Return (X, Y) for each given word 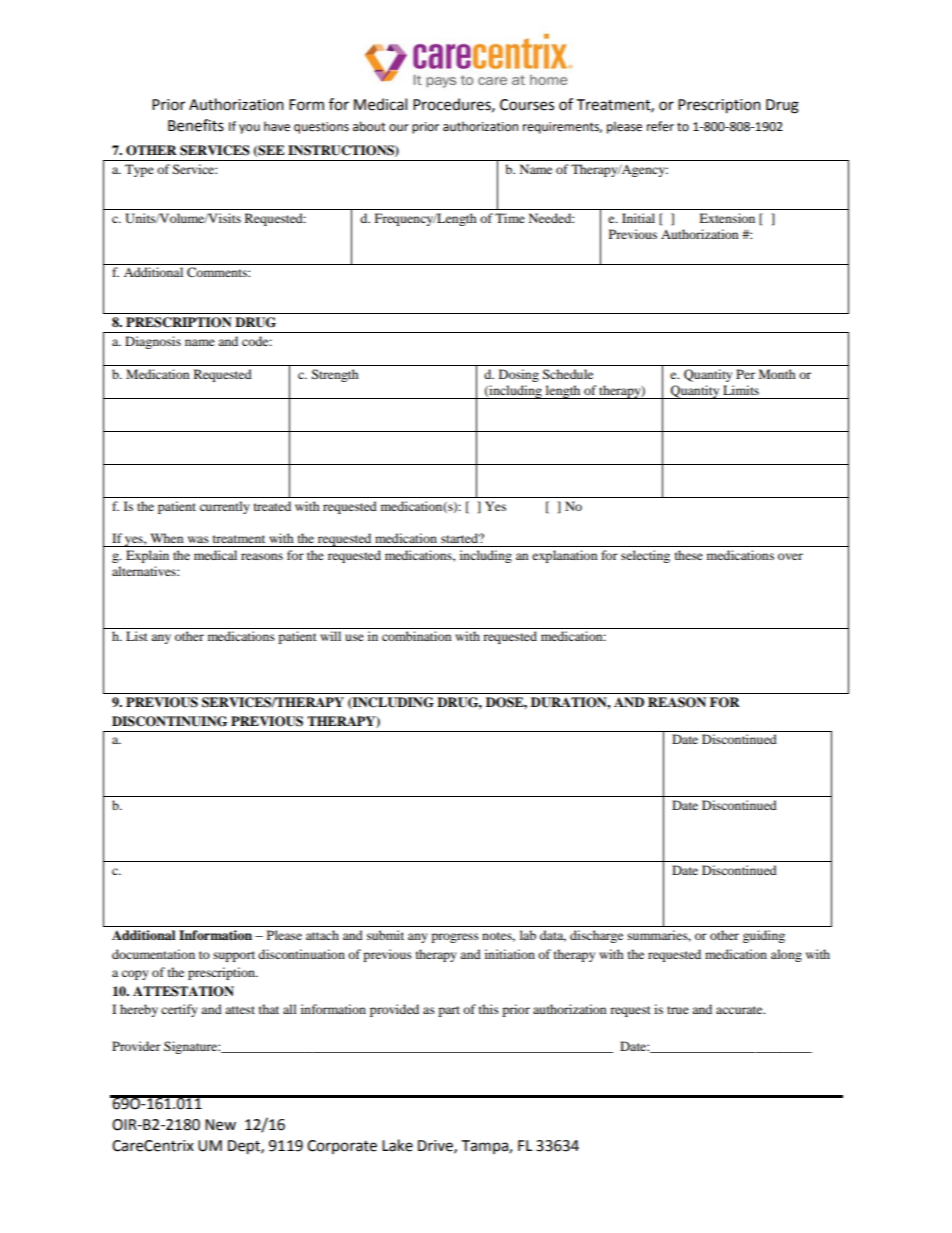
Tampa (486, 1147)
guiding (764, 936)
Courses (527, 105)
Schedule (568, 374)
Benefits (196, 125)
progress (455, 938)
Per (745, 374)
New (220, 1125)
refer (660, 126)
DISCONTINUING (169, 721)
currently (225, 507)
